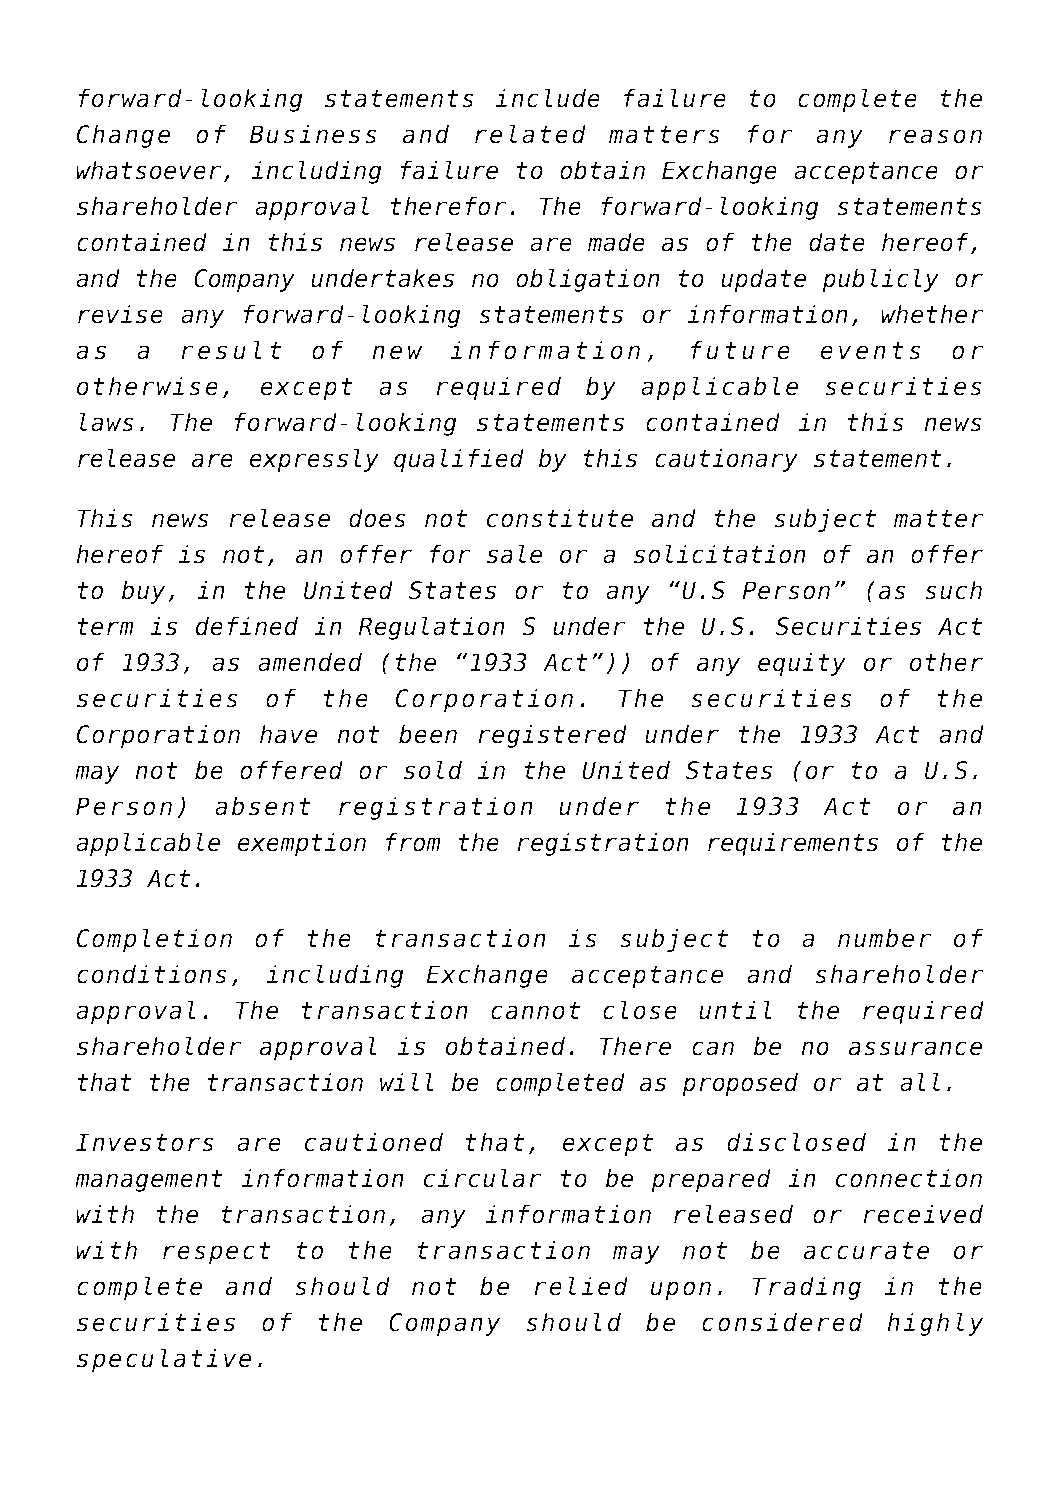 The image size is (1059, 1497). I want to click on speculative, so click(164, 1360).
